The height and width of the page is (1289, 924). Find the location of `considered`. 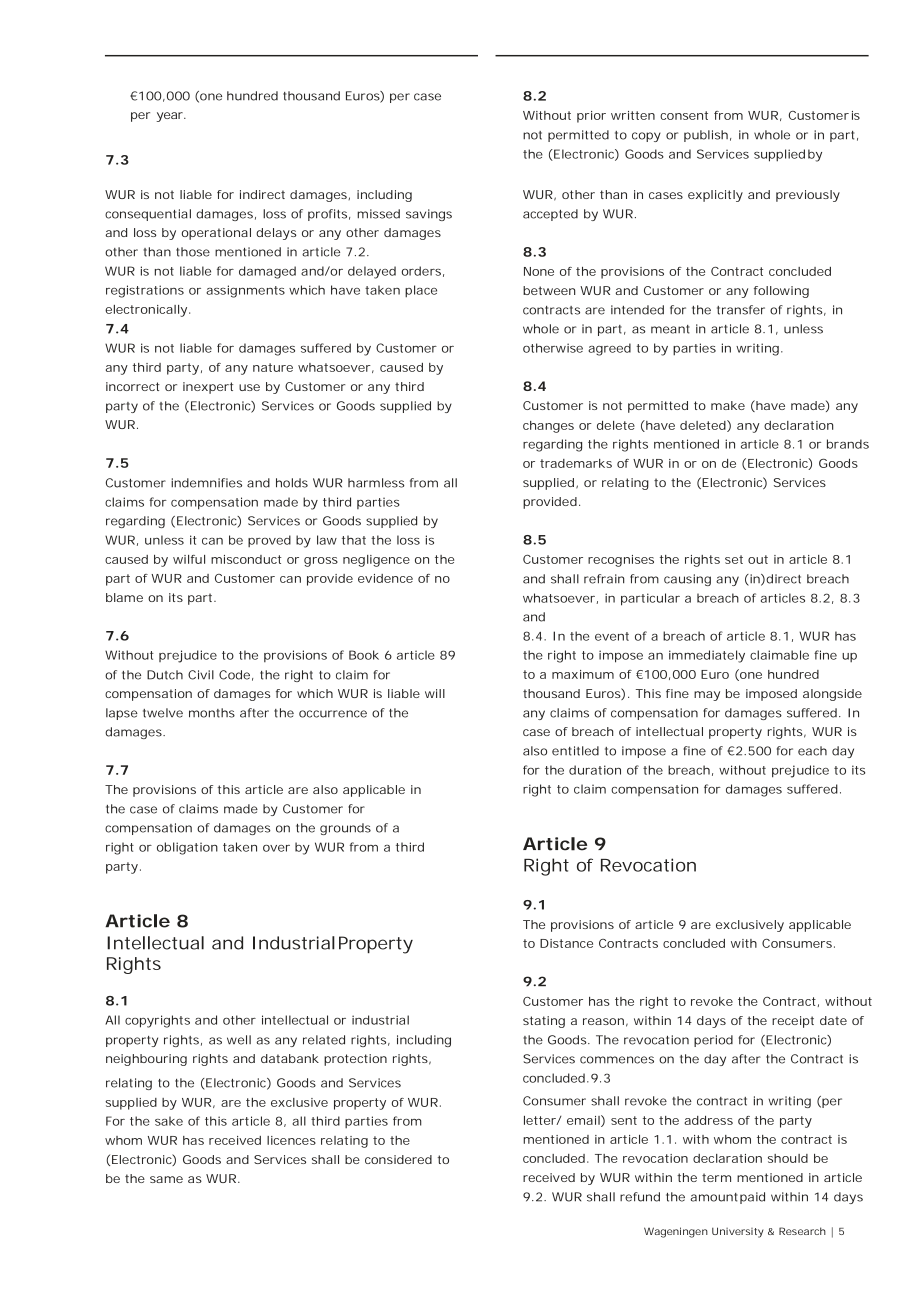

considered is located at coordinates (398, 1159).
